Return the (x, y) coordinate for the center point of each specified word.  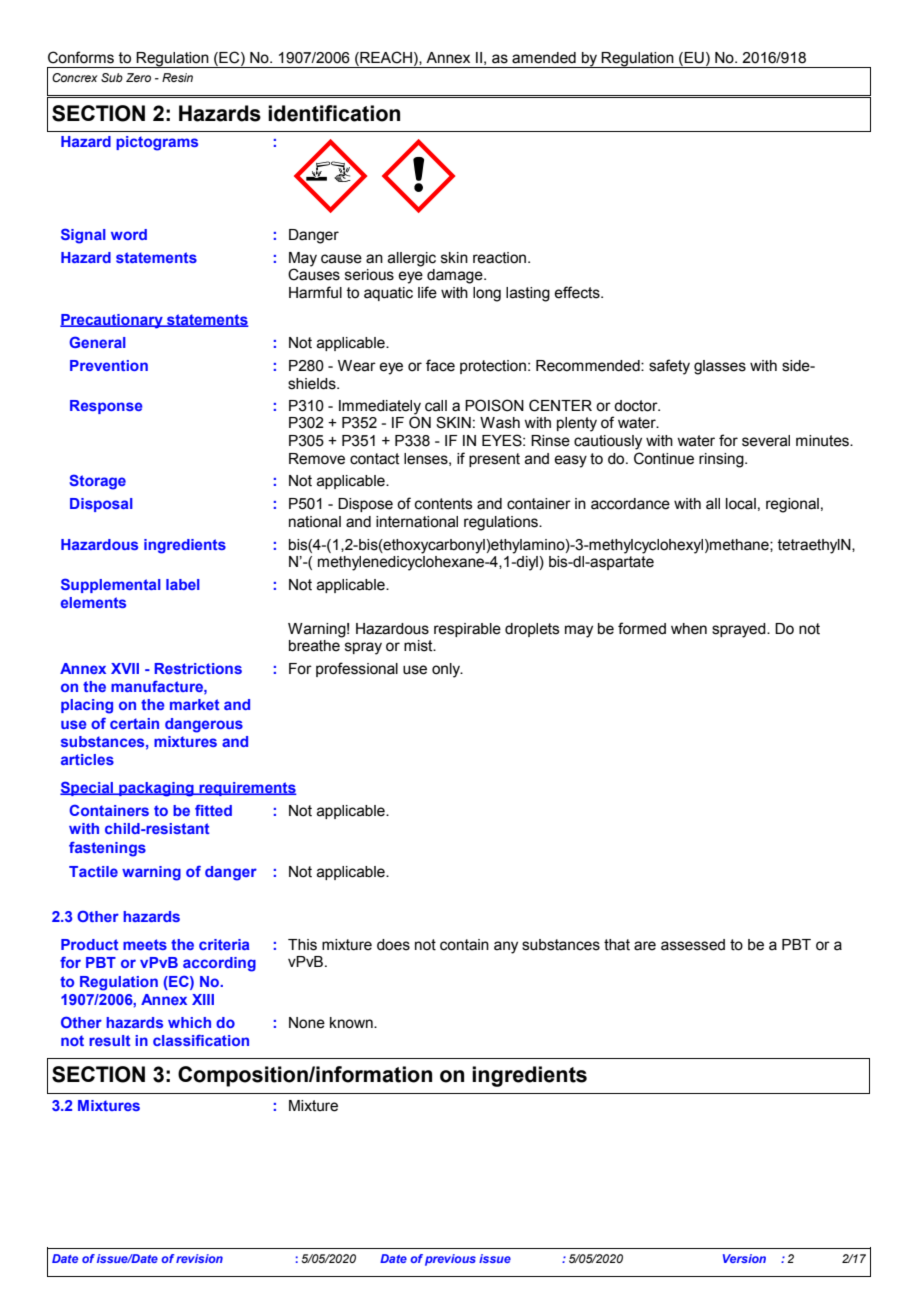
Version (744, 1258)
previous (450, 1260)
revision (199, 1258)
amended (544, 58)
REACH (385, 57)
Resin (177, 77)
